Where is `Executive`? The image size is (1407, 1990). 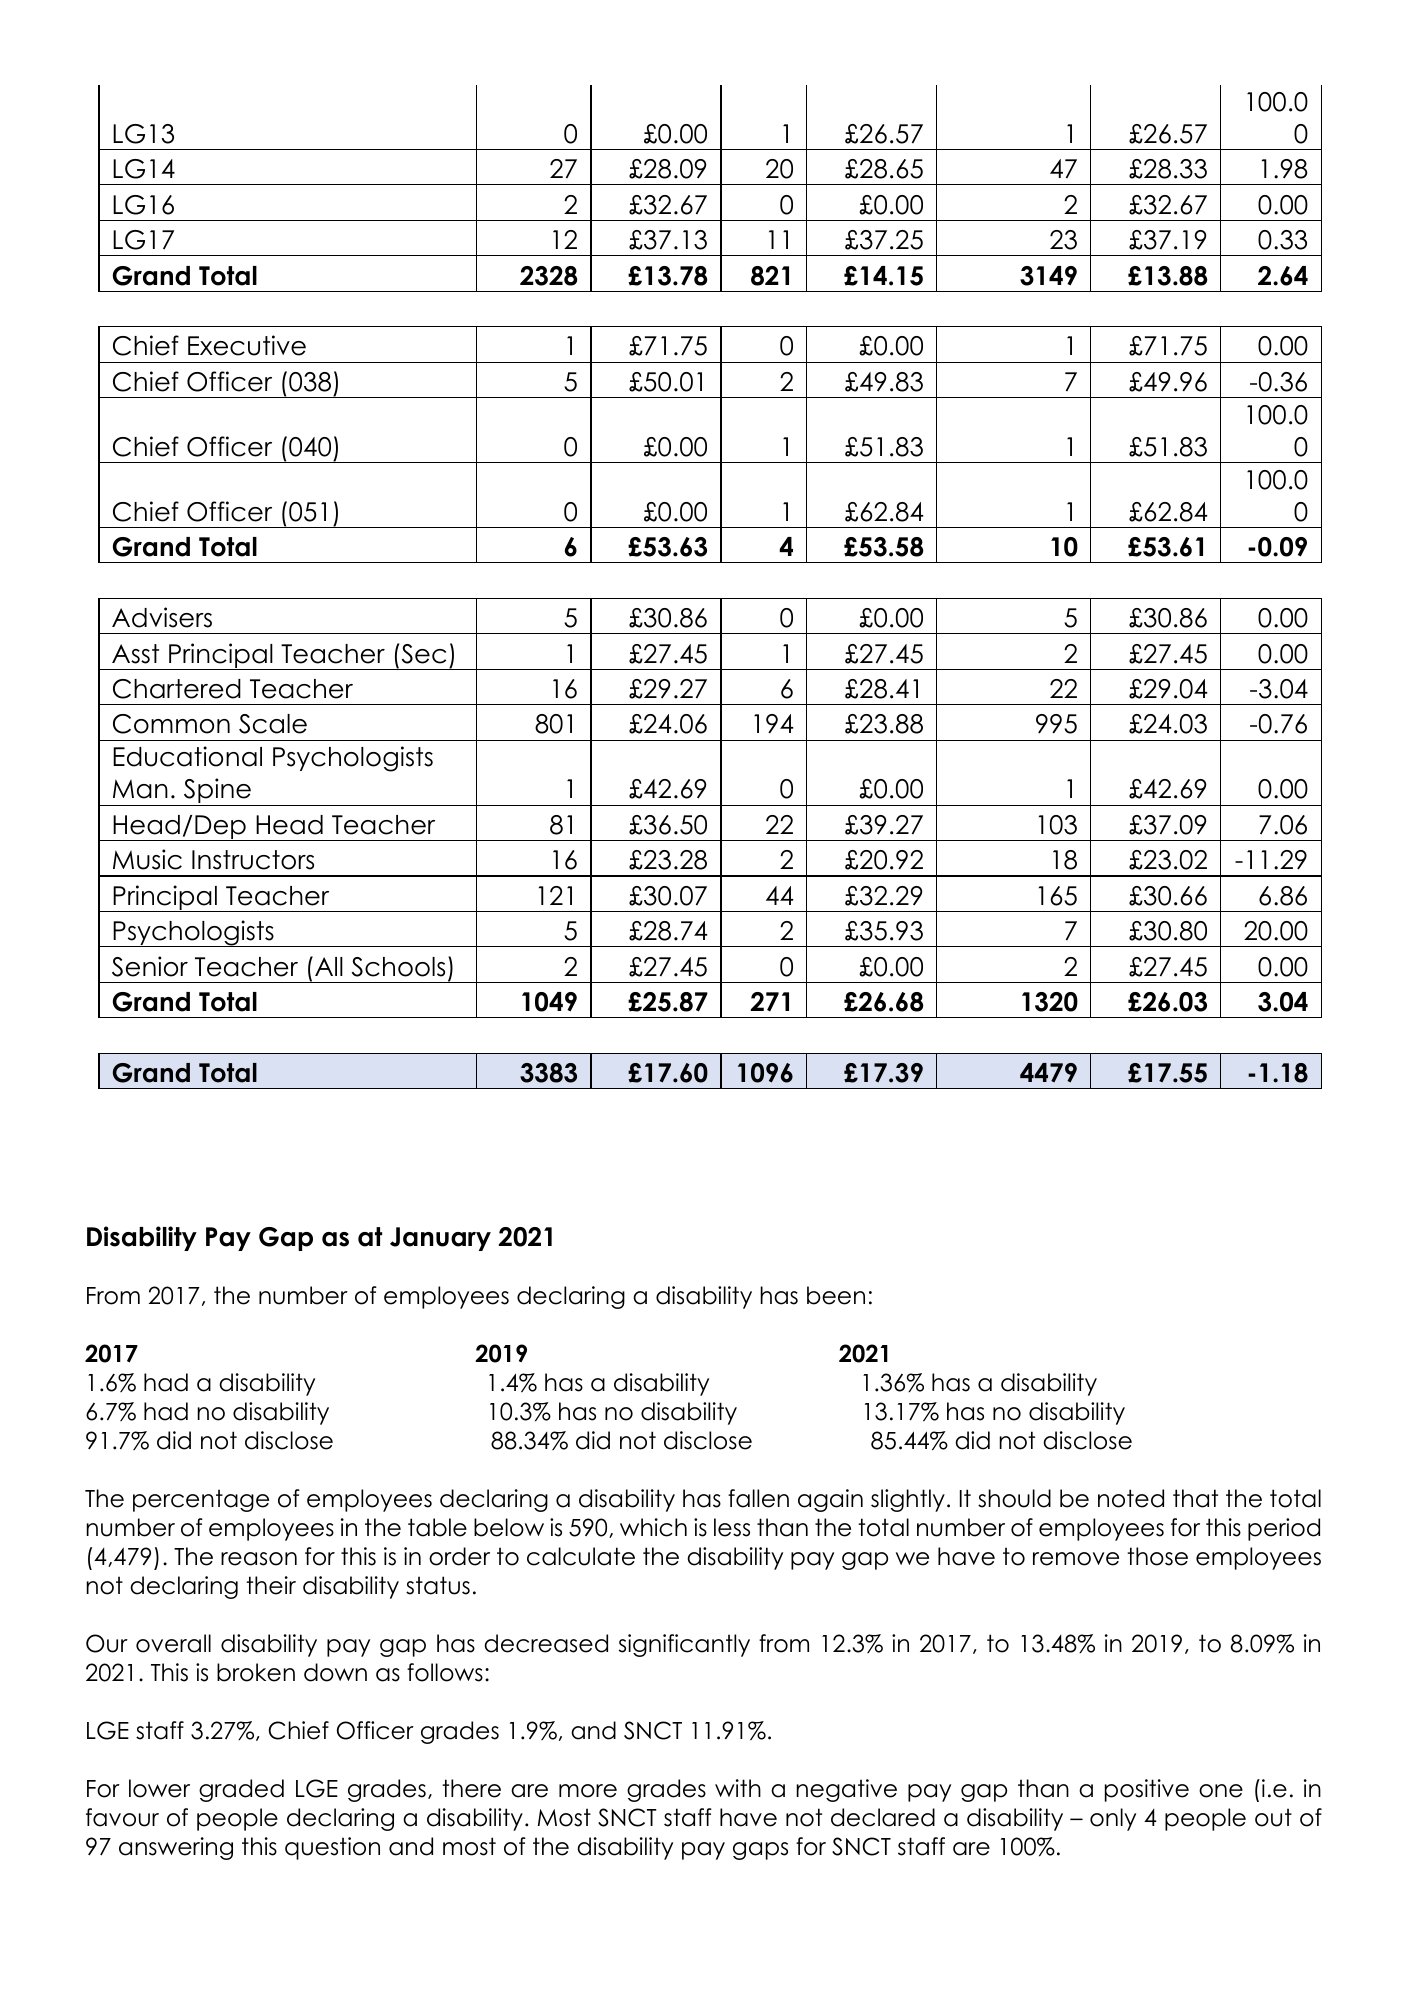
Executive is located at coordinates (247, 345).
